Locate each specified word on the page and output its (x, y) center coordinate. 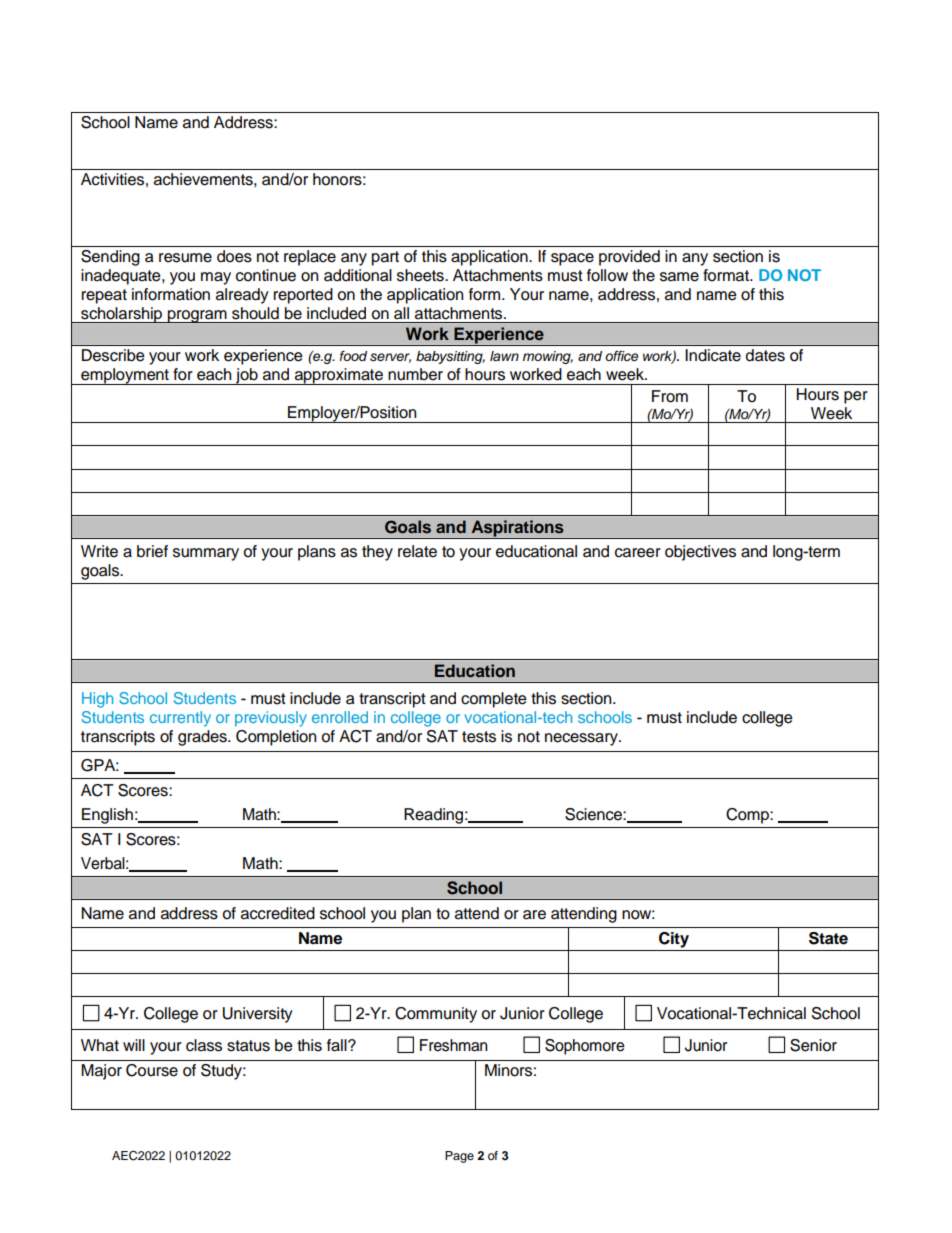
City (674, 940)
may (216, 278)
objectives (700, 553)
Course (152, 1070)
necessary (582, 739)
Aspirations (517, 529)
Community (436, 1015)
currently (180, 719)
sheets (421, 275)
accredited (278, 913)
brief (152, 551)
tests (479, 737)
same (679, 277)
